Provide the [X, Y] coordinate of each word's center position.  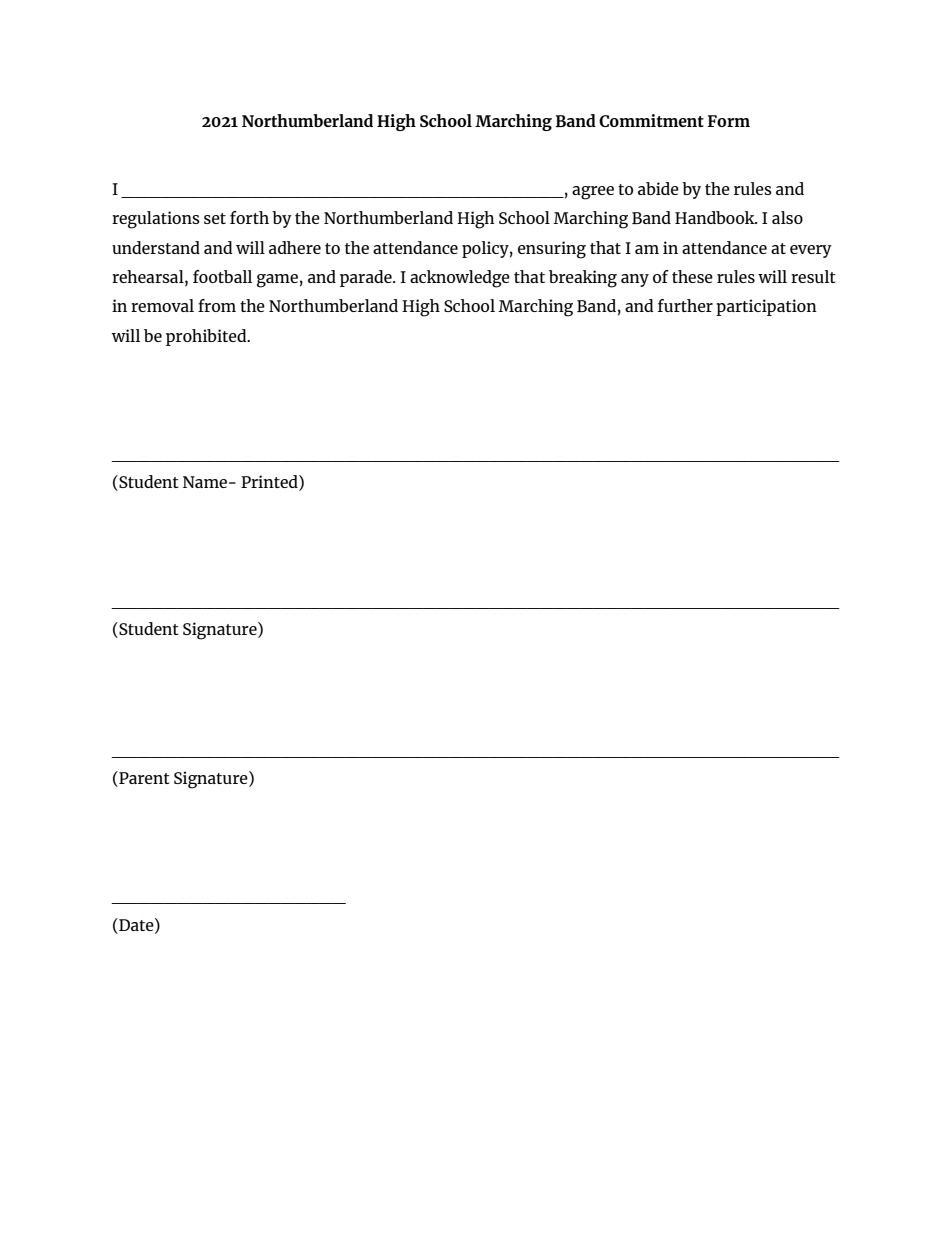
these [692, 276]
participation [766, 307]
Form [729, 121]
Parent [143, 779]
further [685, 305]
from [217, 305]
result [813, 276]
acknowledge [460, 279]
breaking [583, 279]
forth [249, 217]
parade [367, 278]
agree [593, 193]
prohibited [207, 337]
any [635, 280]
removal [162, 305]
